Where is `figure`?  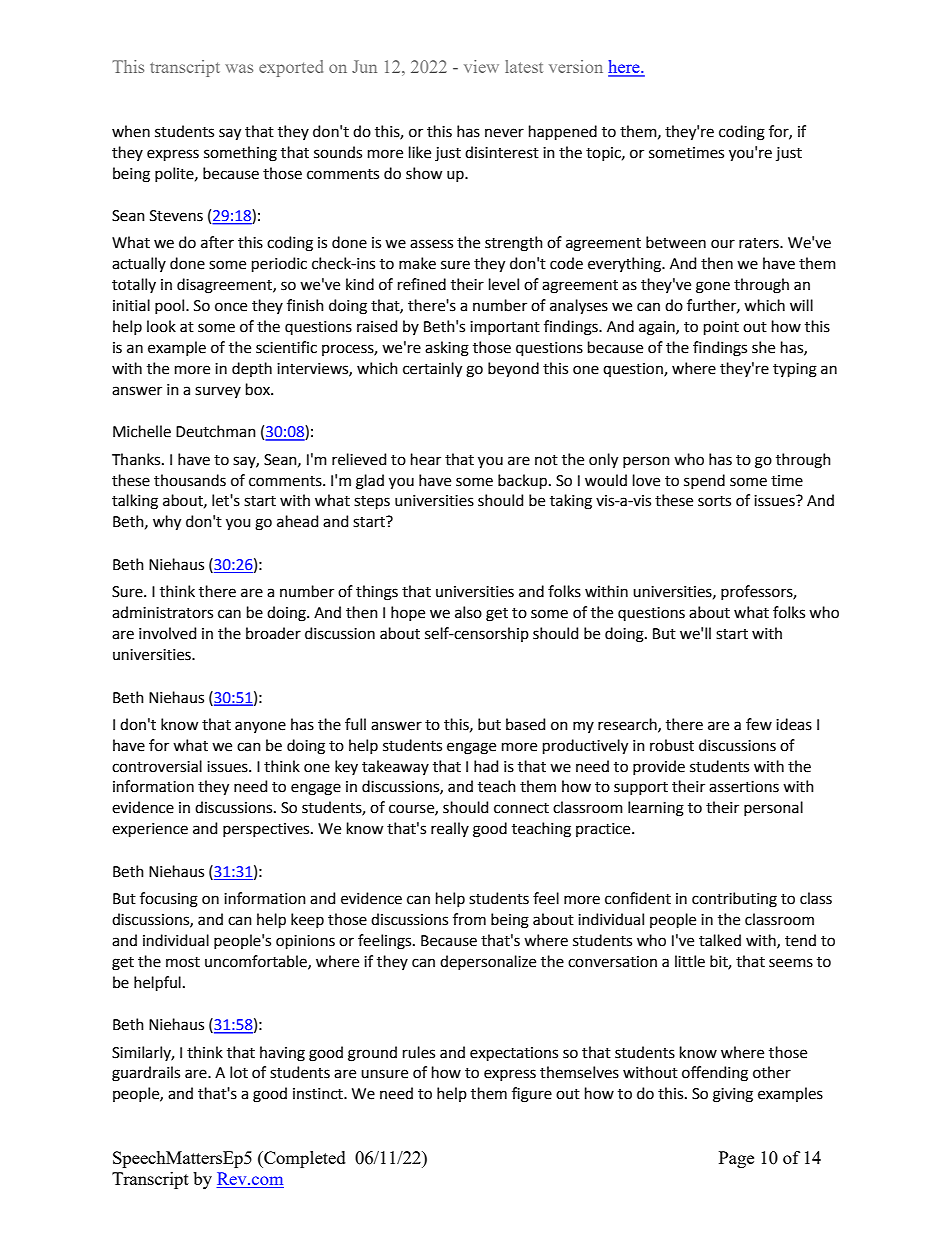
figure is located at coordinates (532, 1095).
